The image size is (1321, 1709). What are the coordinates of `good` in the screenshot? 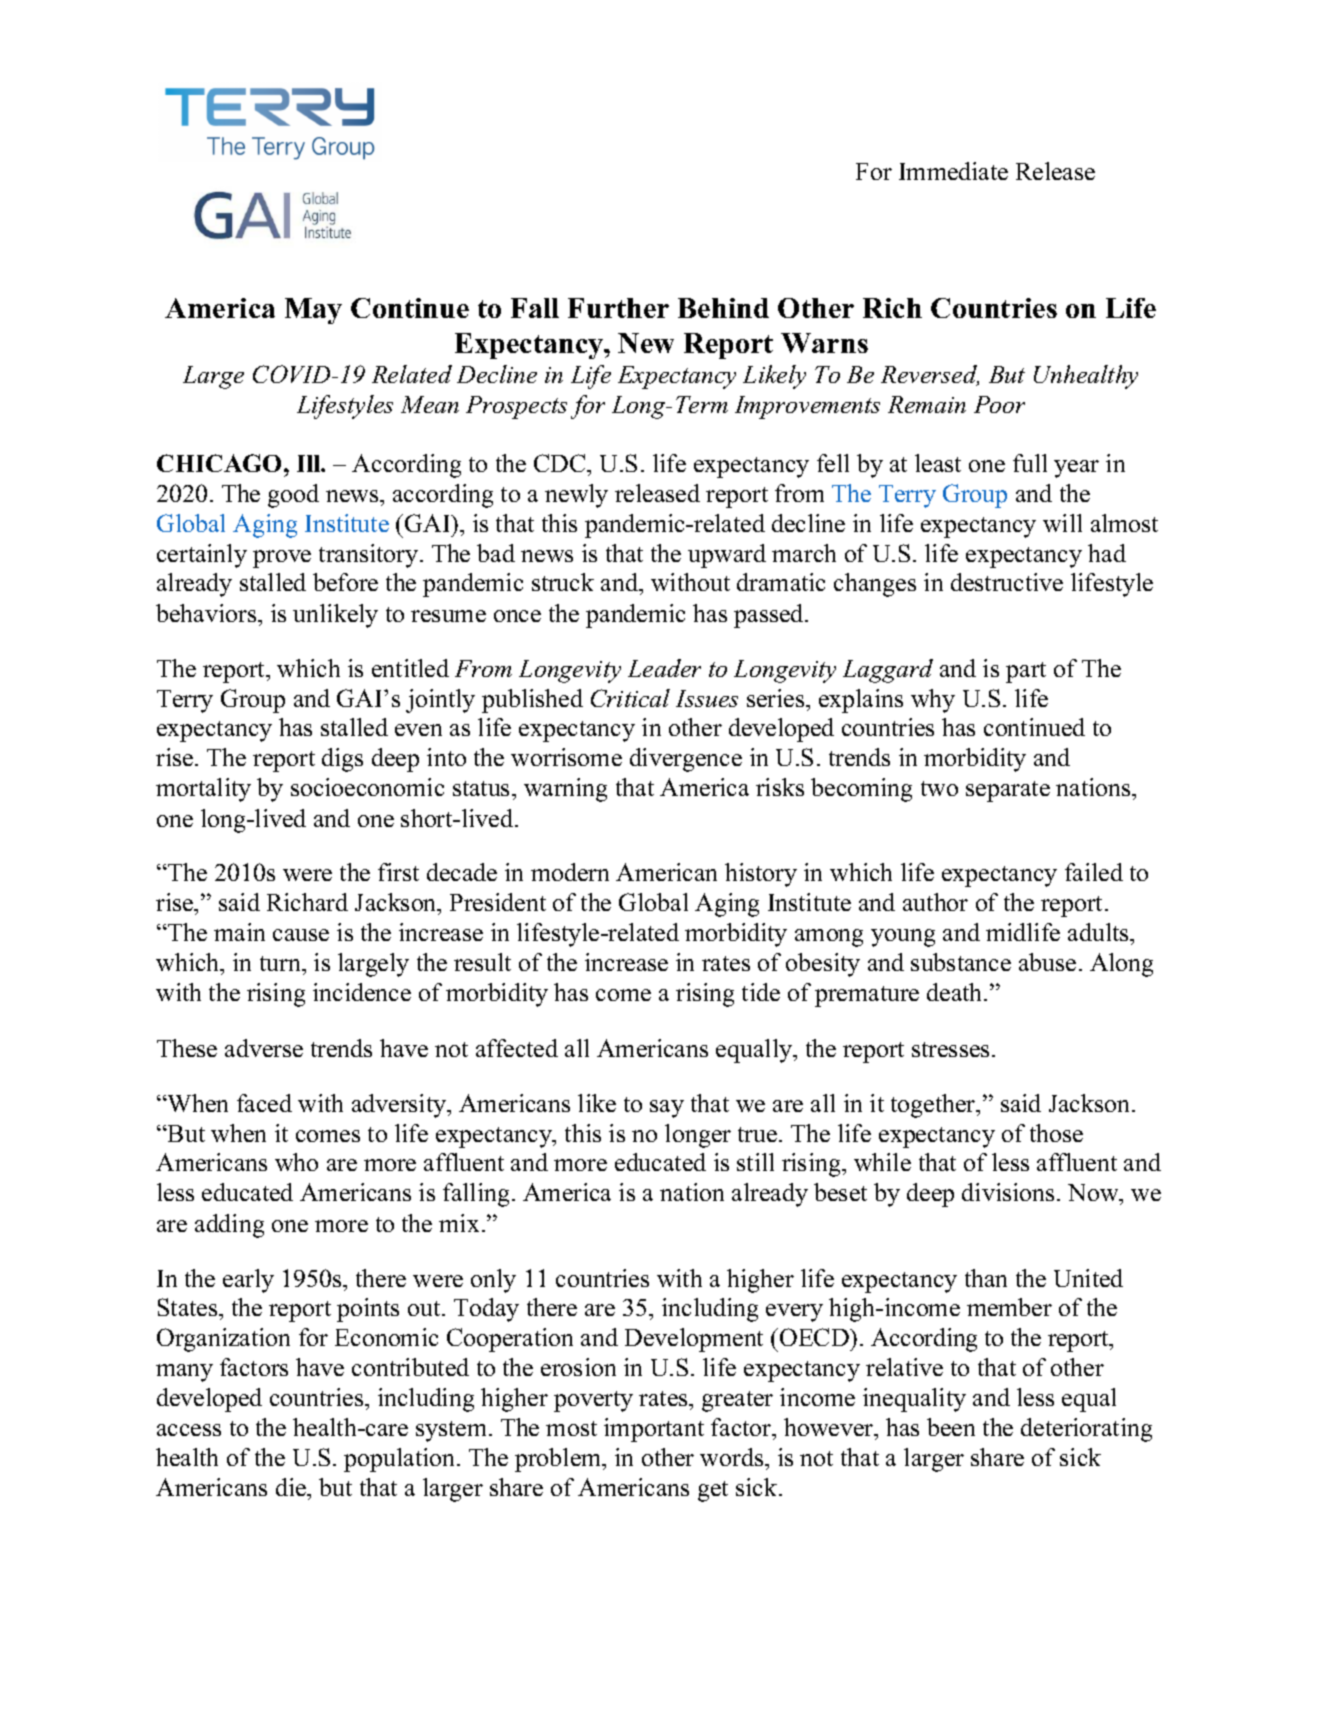 It's located at (293, 496).
